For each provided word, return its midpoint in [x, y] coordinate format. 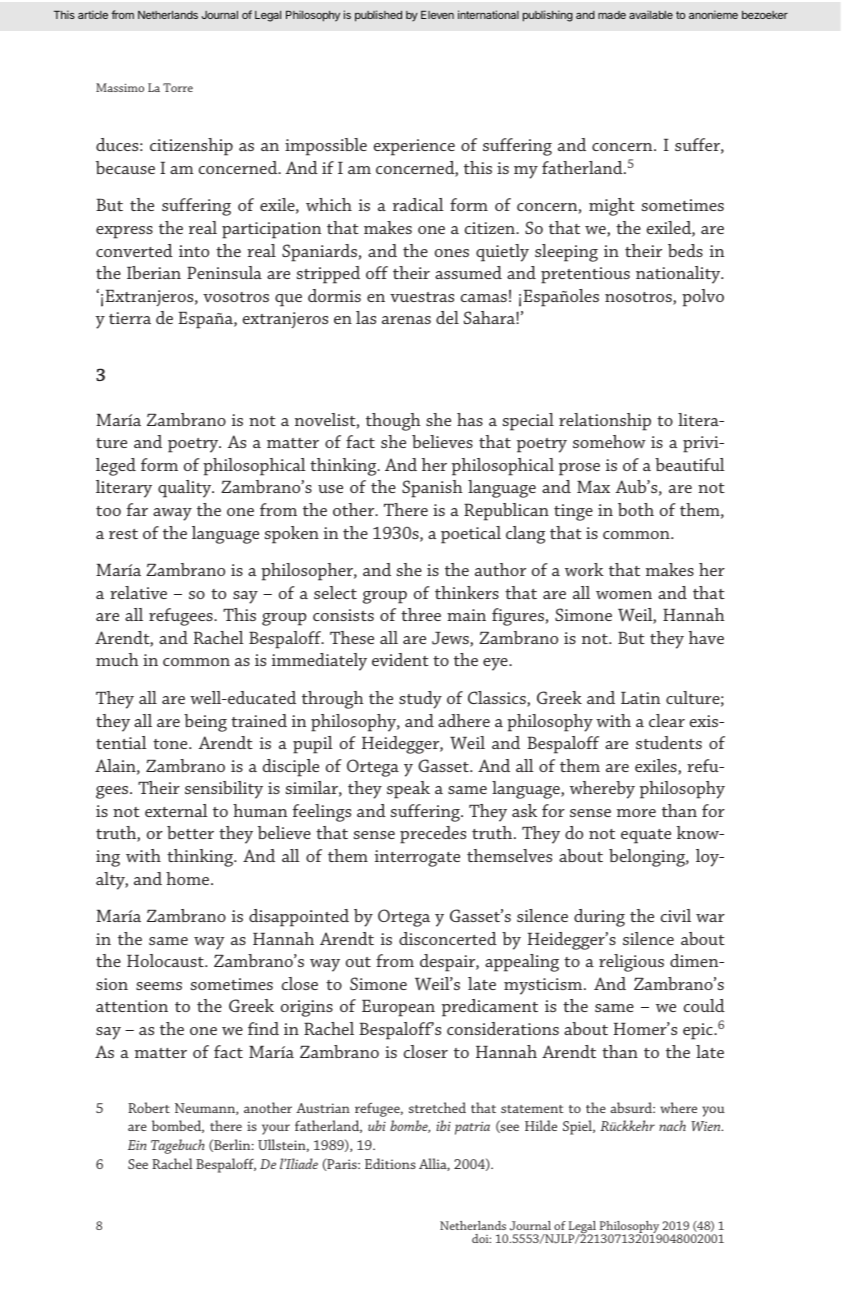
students [669, 742]
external [176, 810]
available [651, 14]
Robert [149, 1107]
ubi [377, 1125]
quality [186, 489]
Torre [178, 87]
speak [408, 790]
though [393, 422]
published [378, 16]
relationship [605, 422]
